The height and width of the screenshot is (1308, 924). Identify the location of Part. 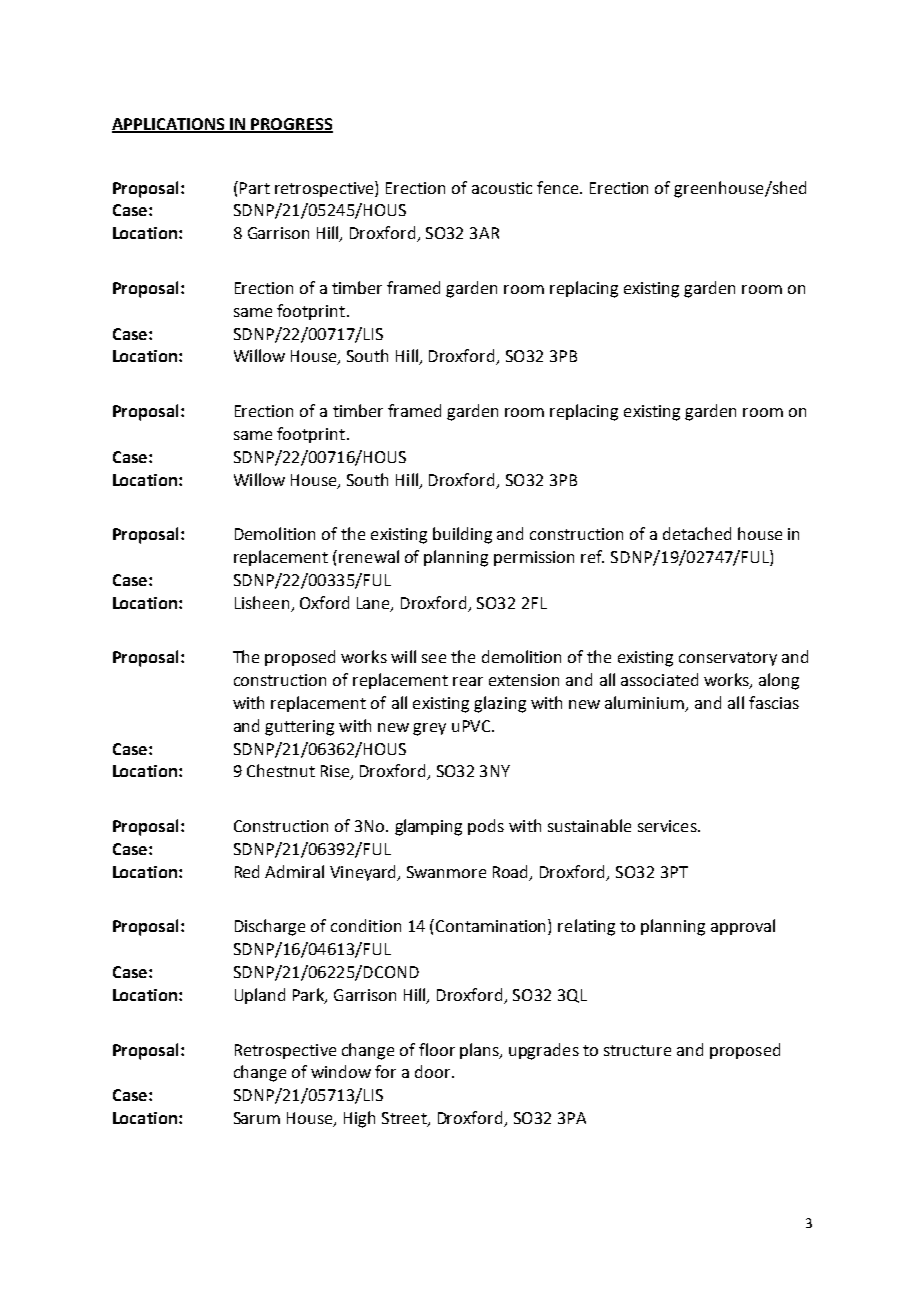
(255, 188).
